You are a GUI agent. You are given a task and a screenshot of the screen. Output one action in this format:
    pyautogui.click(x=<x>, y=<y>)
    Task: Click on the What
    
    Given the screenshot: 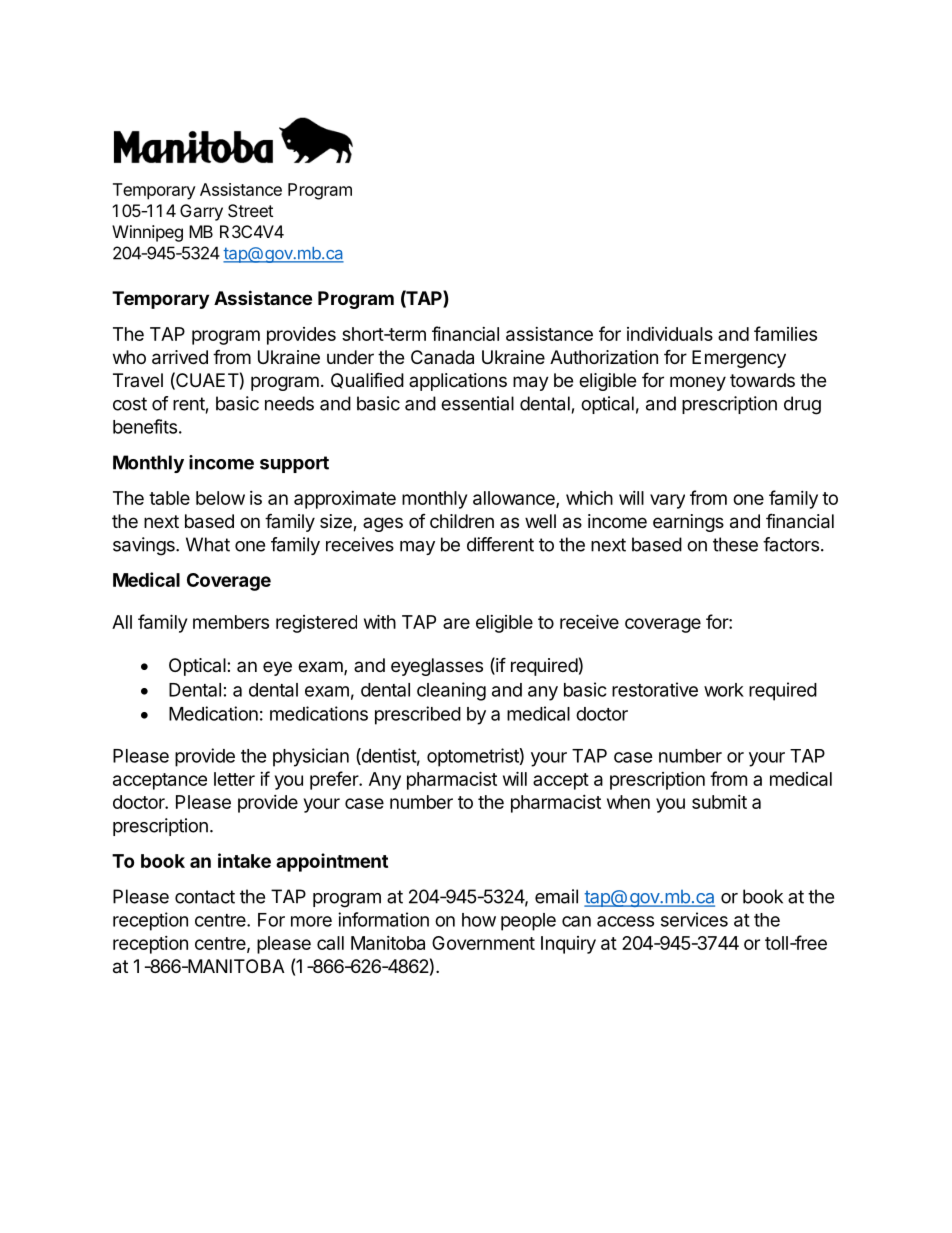 What is the action you would take?
    pyautogui.click(x=208, y=544)
